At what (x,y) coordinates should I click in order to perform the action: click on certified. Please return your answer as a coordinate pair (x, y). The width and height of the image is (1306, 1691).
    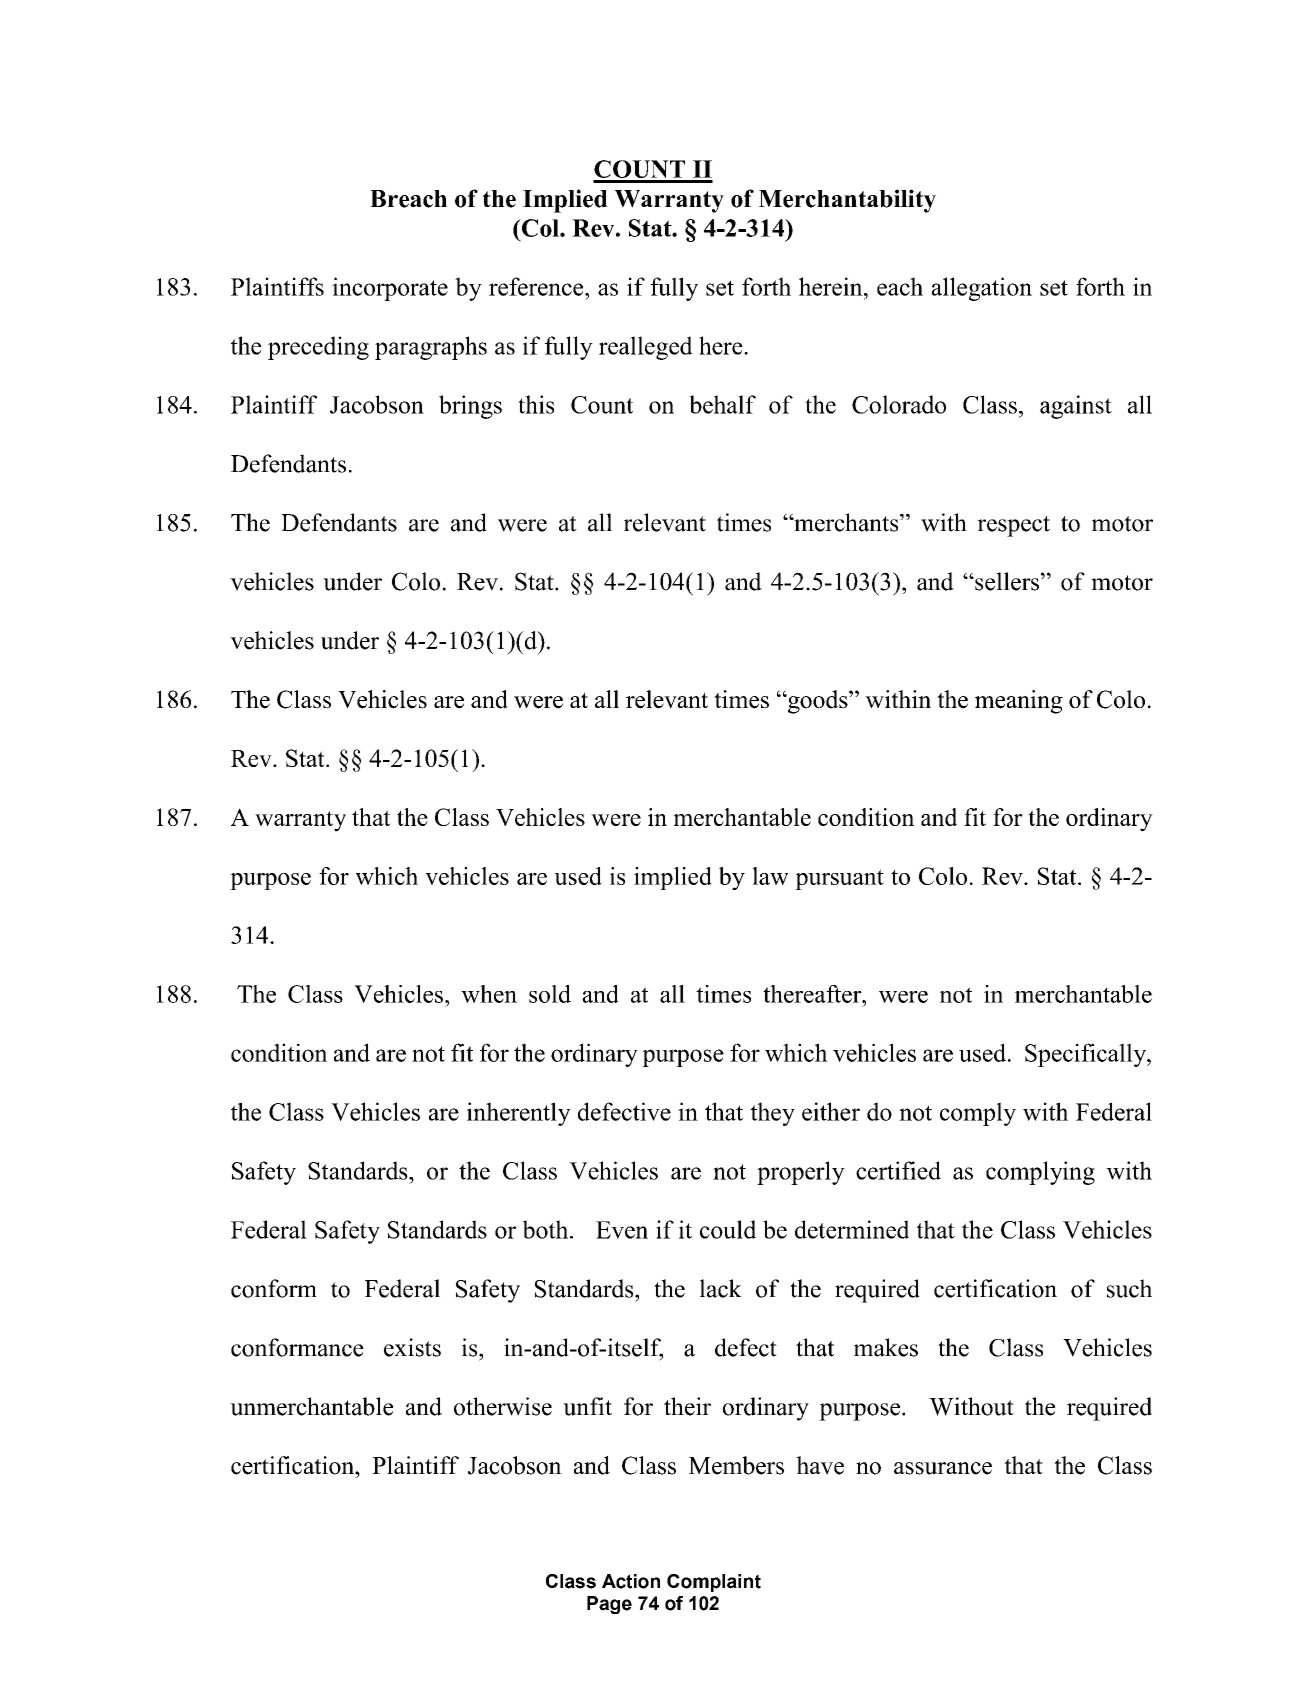
    Looking at the image, I should click on (898, 1170).
